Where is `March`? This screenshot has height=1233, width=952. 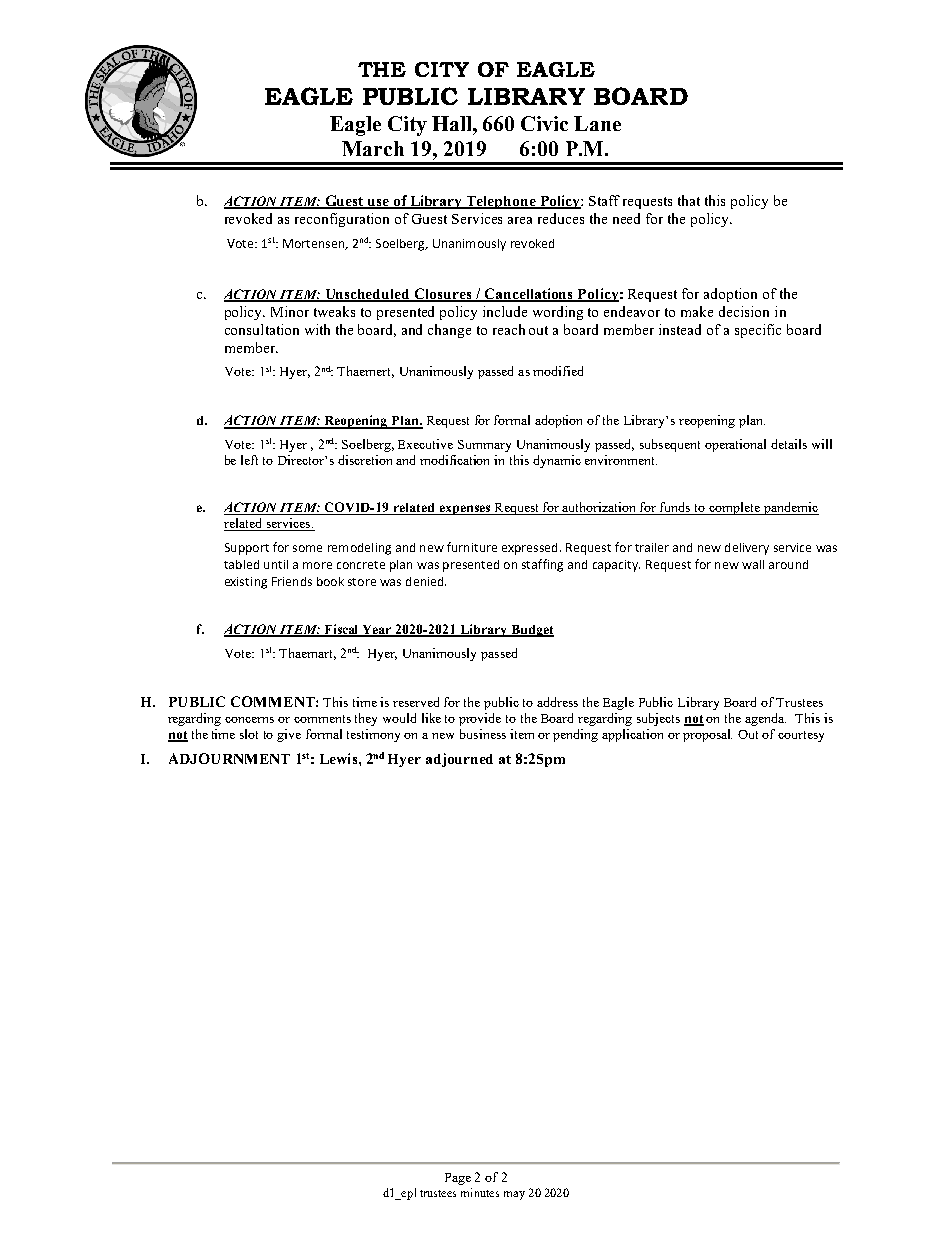 March is located at coordinates (373, 148).
